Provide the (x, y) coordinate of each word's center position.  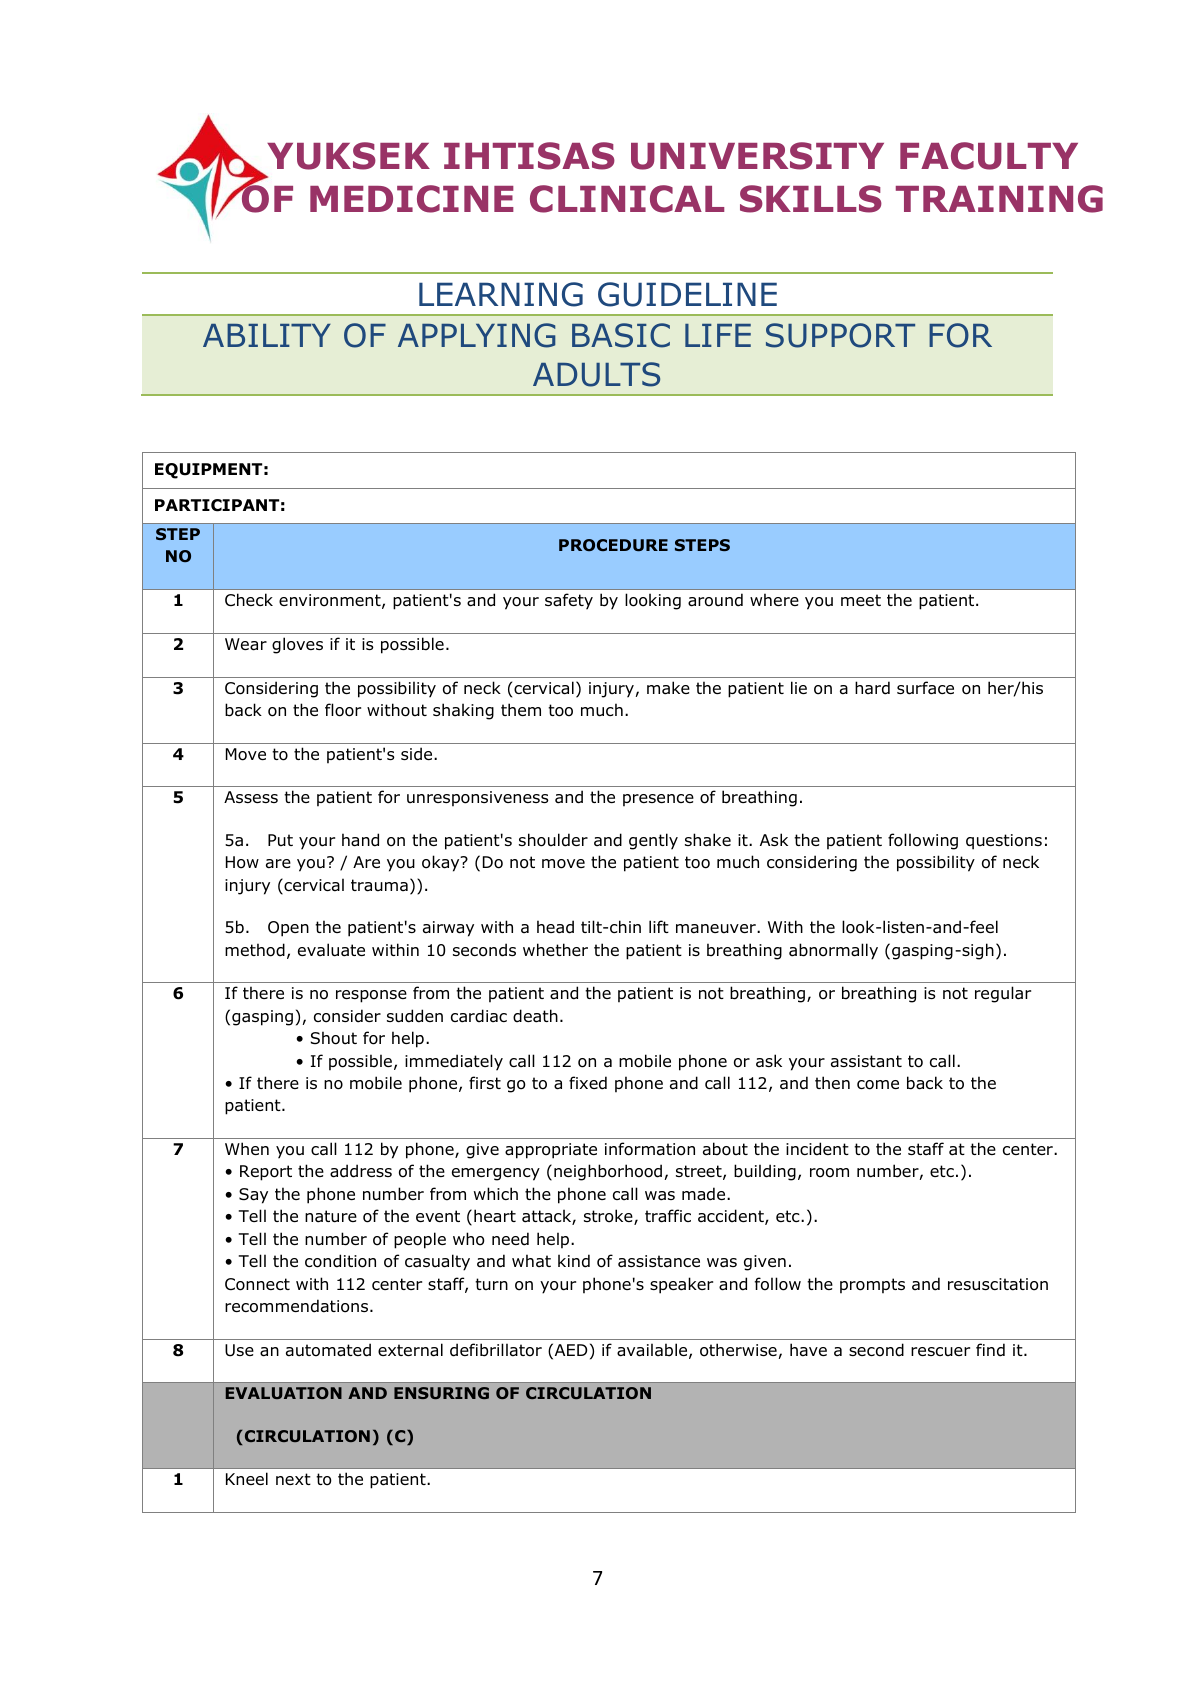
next (293, 1479)
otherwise (738, 1350)
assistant (866, 1061)
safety (569, 601)
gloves (297, 645)
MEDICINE (412, 199)
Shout (334, 1038)
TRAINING (999, 199)
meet (861, 600)
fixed (588, 1083)
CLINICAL (627, 199)
